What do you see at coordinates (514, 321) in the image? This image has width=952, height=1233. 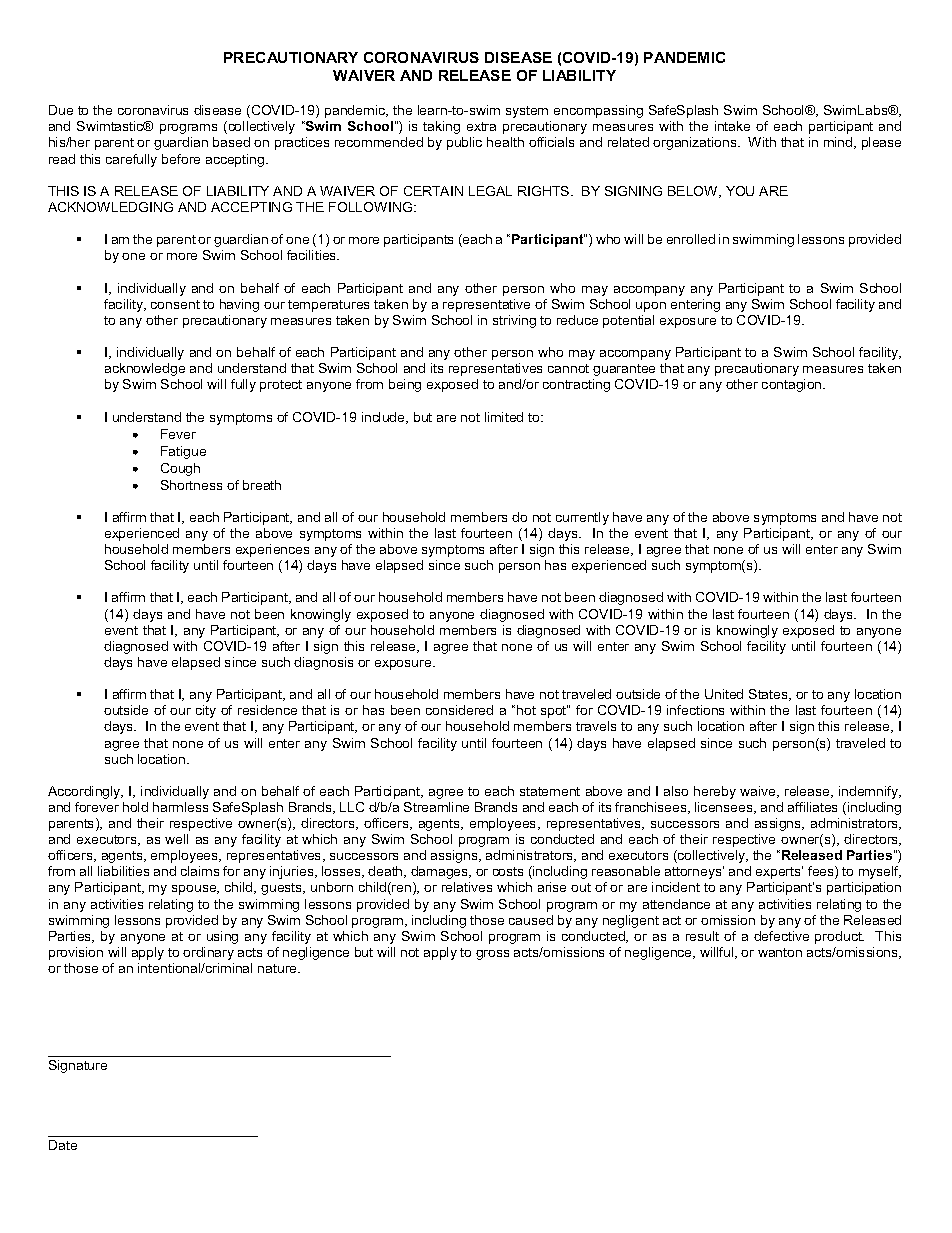 I see `striving` at bounding box center [514, 321].
